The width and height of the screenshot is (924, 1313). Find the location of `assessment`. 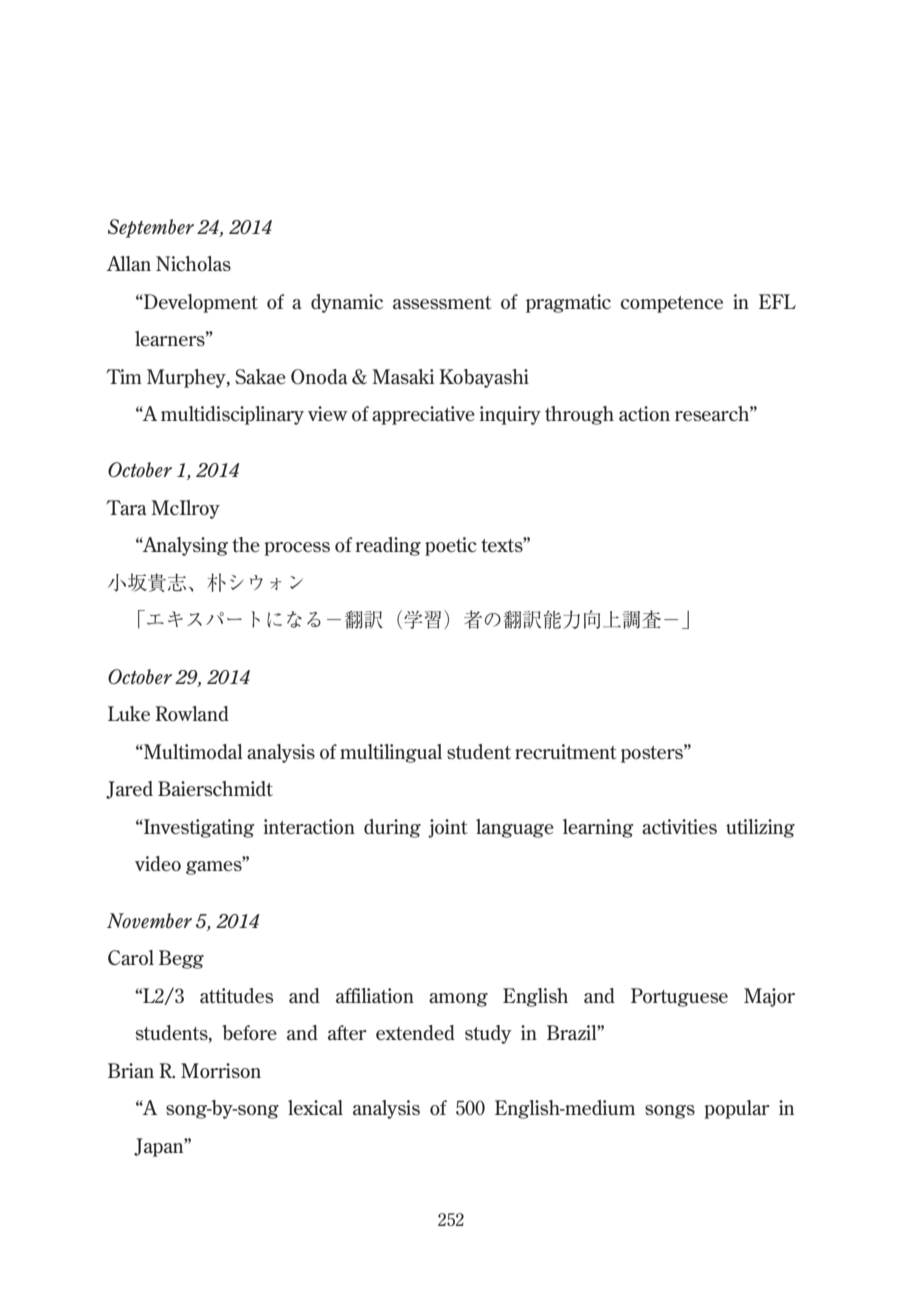

assessment is located at coordinates (442, 302).
